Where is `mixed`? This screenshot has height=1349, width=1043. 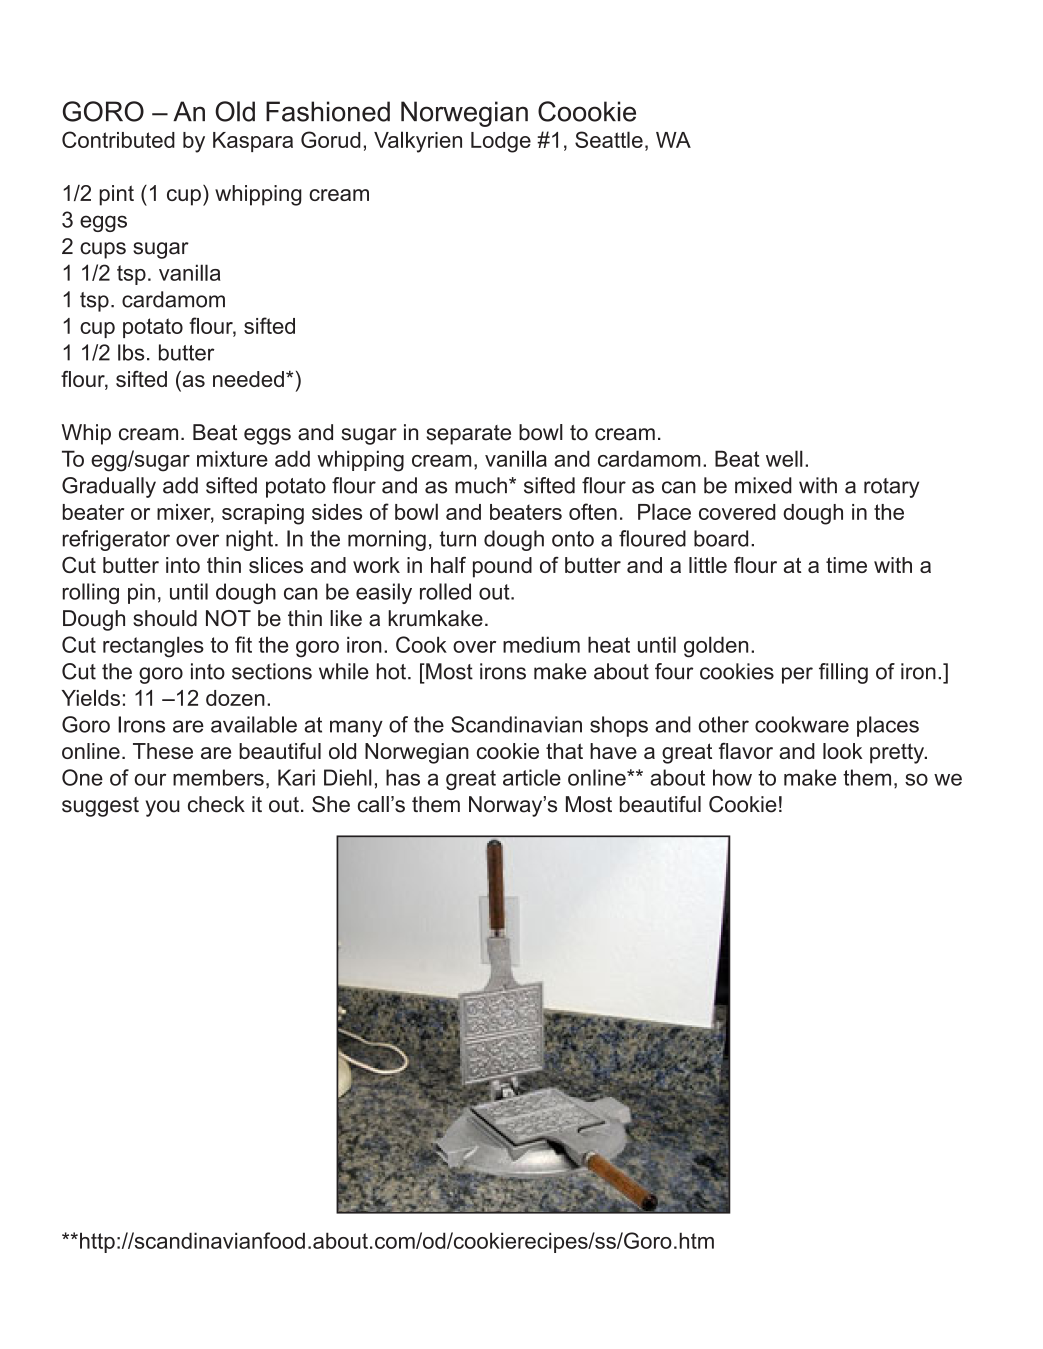
mixed is located at coordinates (763, 485).
